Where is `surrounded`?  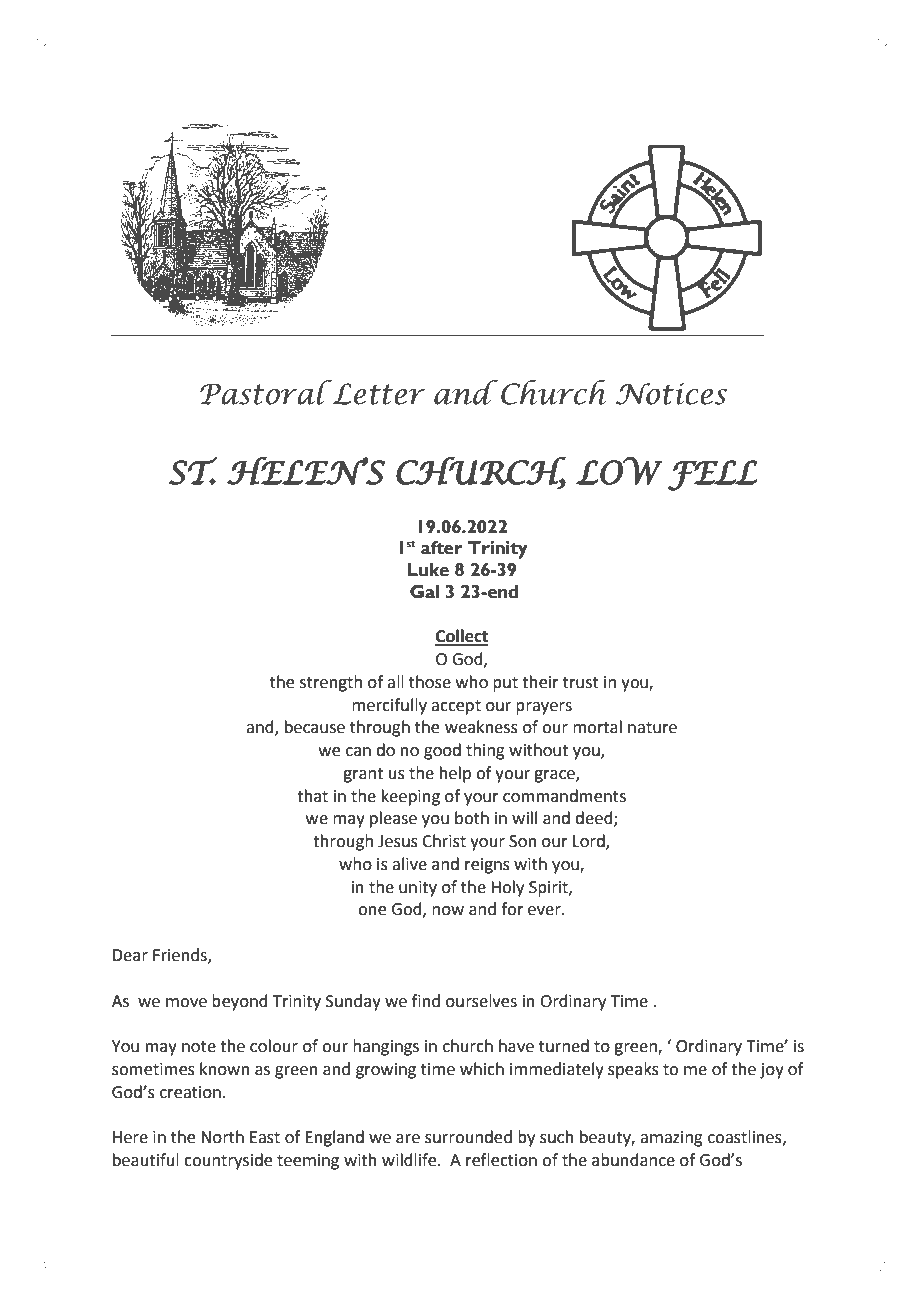 surrounded is located at coordinates (468, 1137).
